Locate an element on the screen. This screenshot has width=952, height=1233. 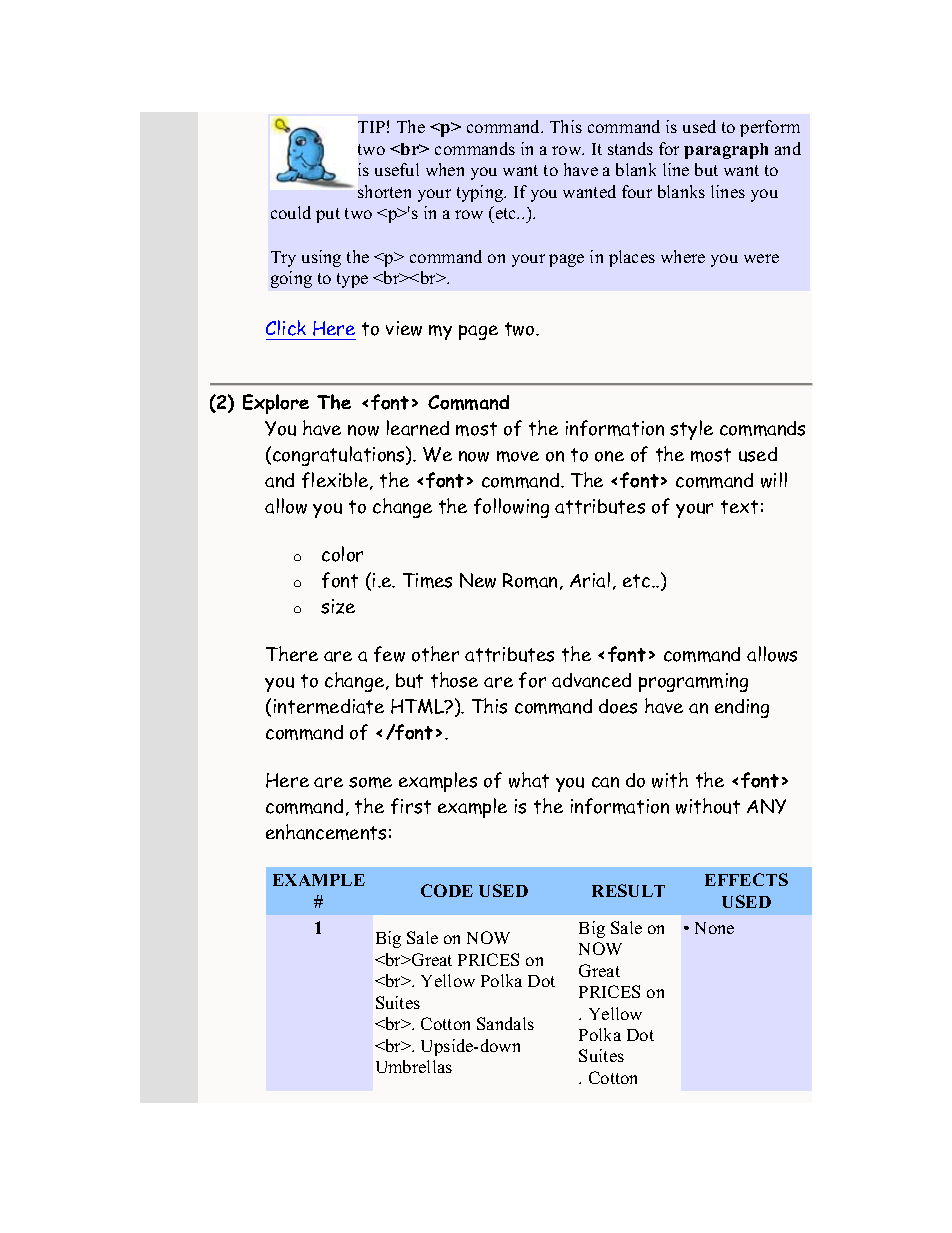
paragraph is located at coordinates (726, 151).
